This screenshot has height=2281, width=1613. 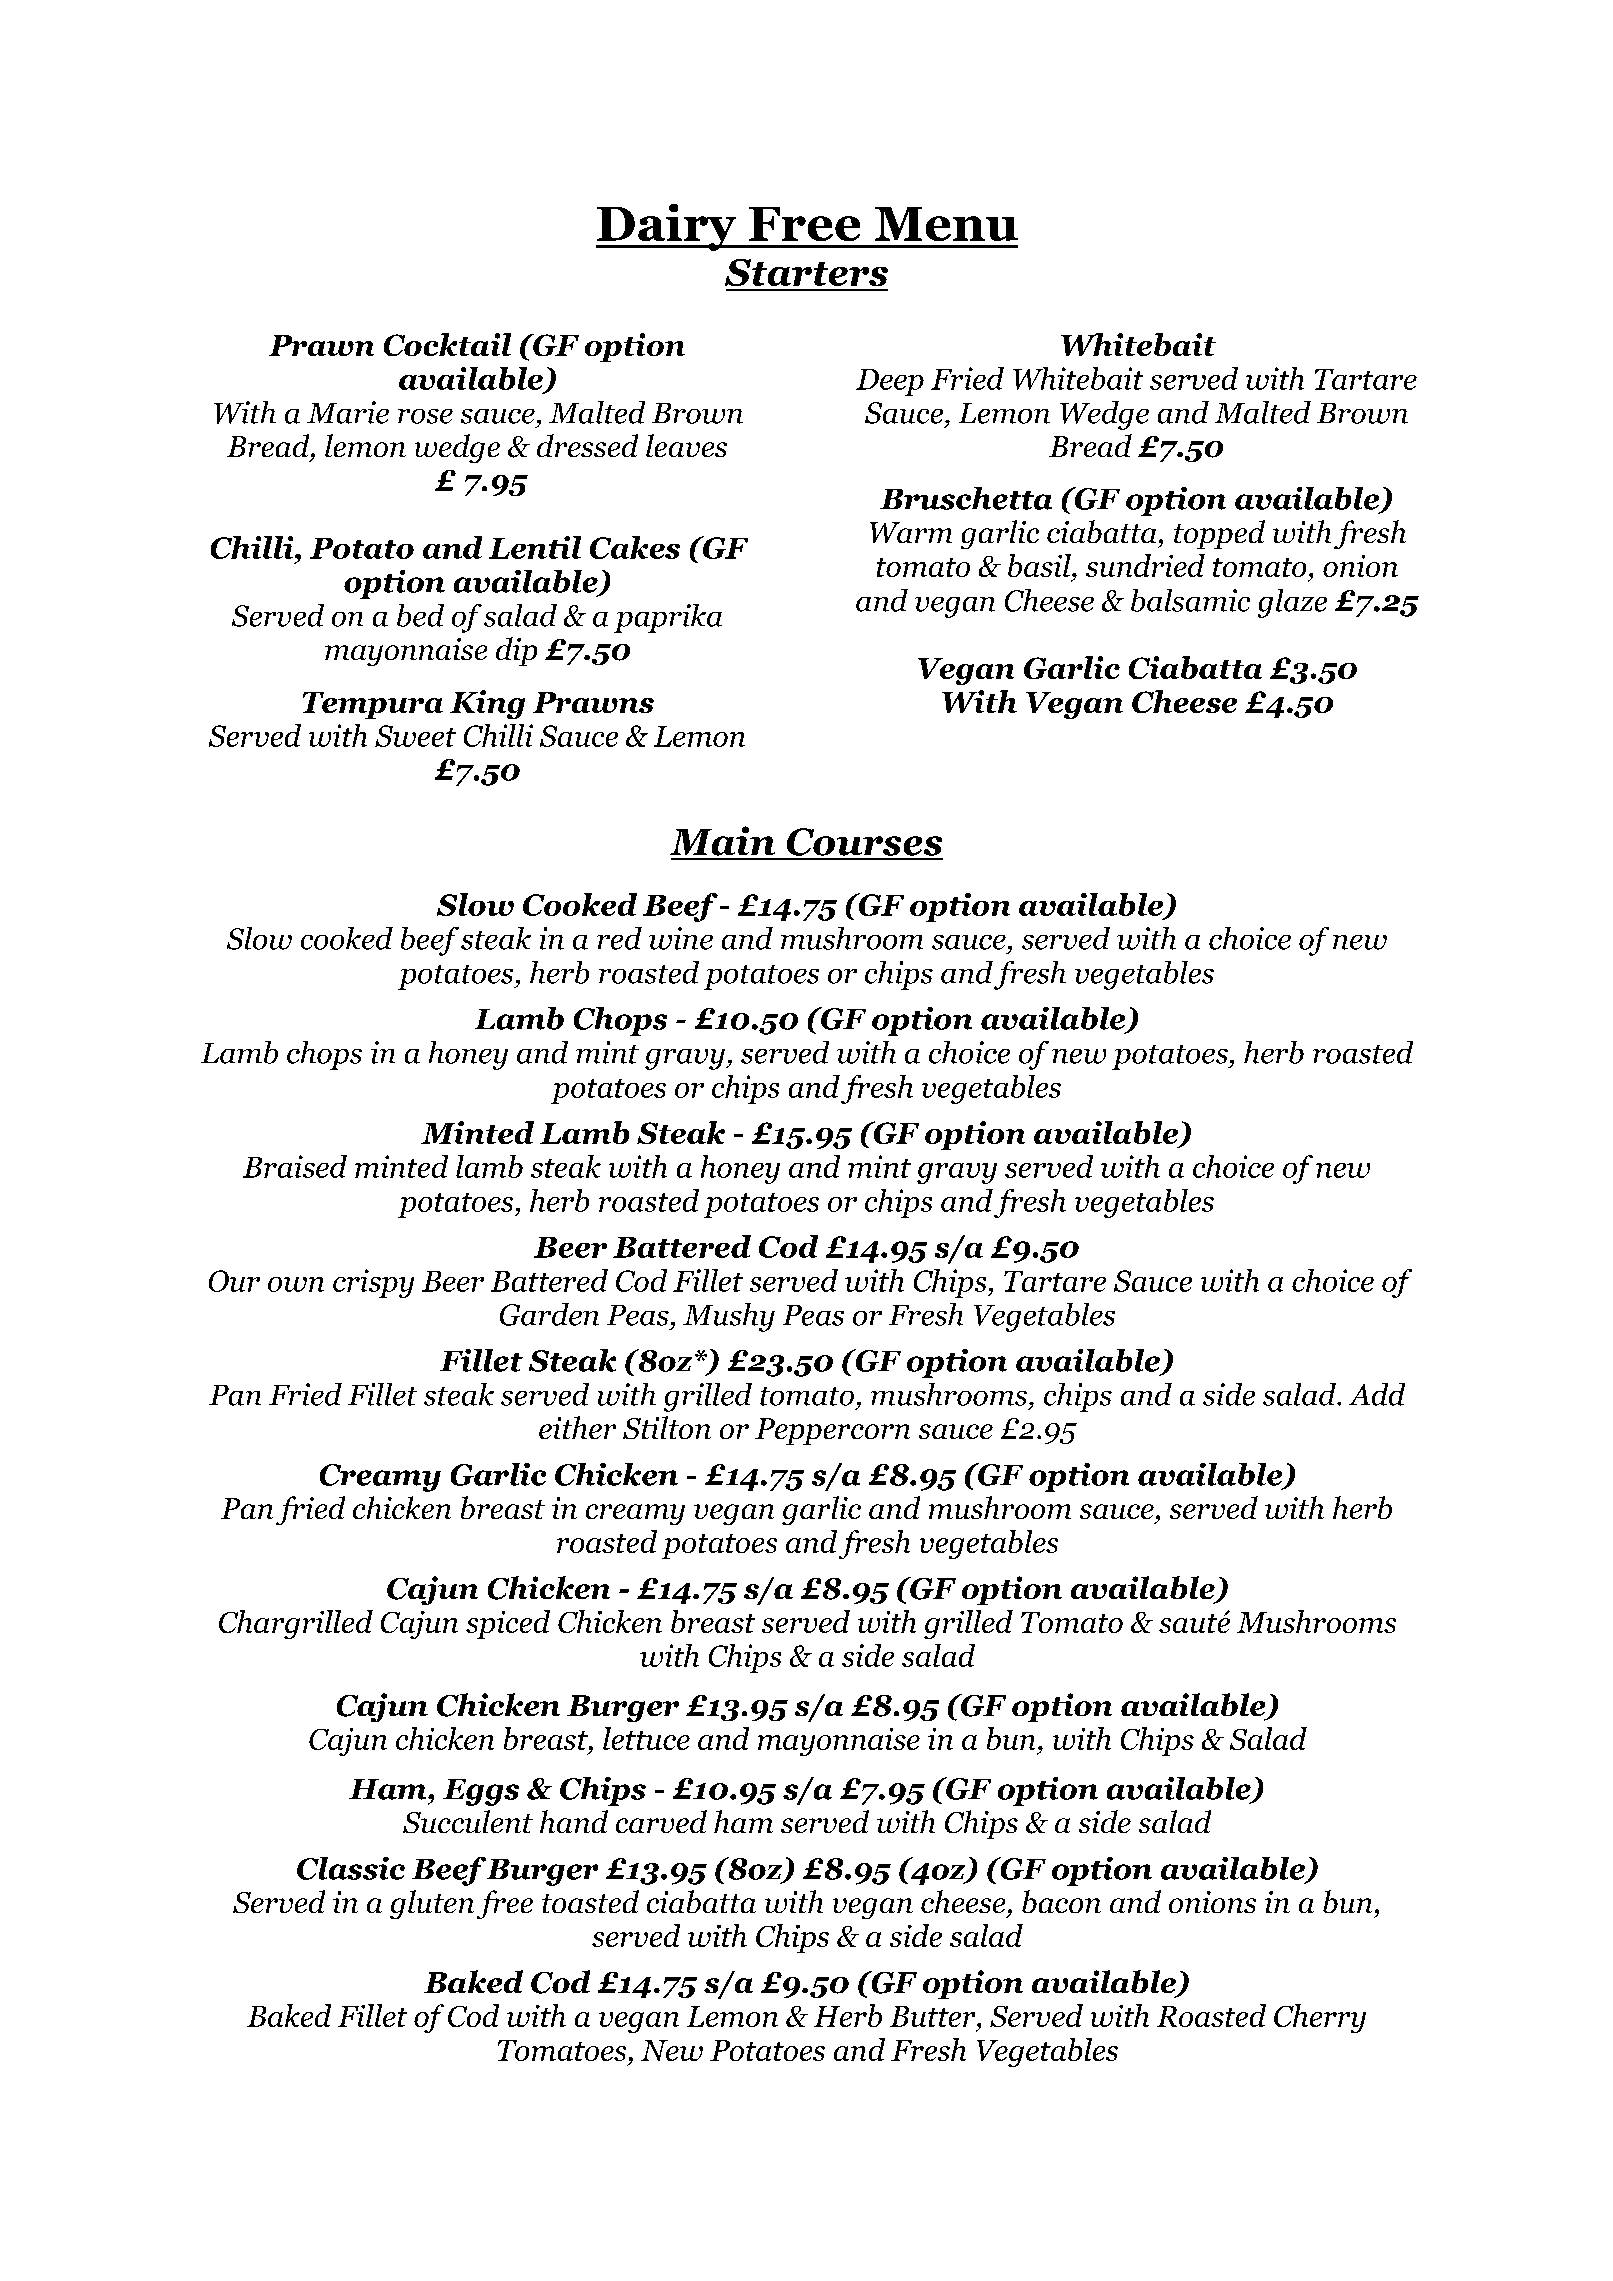 I want to click on Sweet, so click(x=415, y=736).
